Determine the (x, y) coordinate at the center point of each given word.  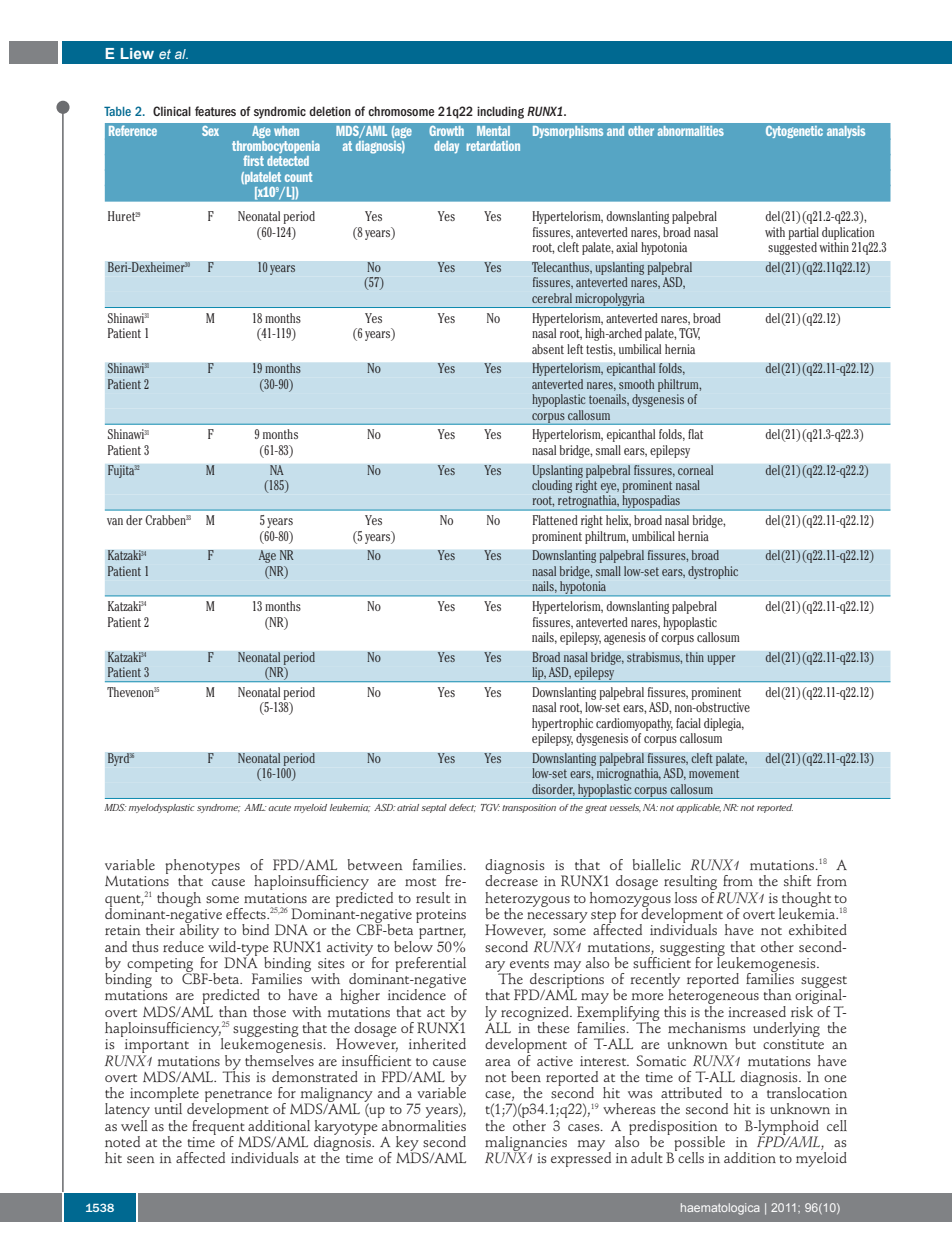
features (215, 111)
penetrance (238, 1097)
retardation (493, 146)
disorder (553, 790)
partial (804, 233)
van (115, 521)
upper (721, 660)
